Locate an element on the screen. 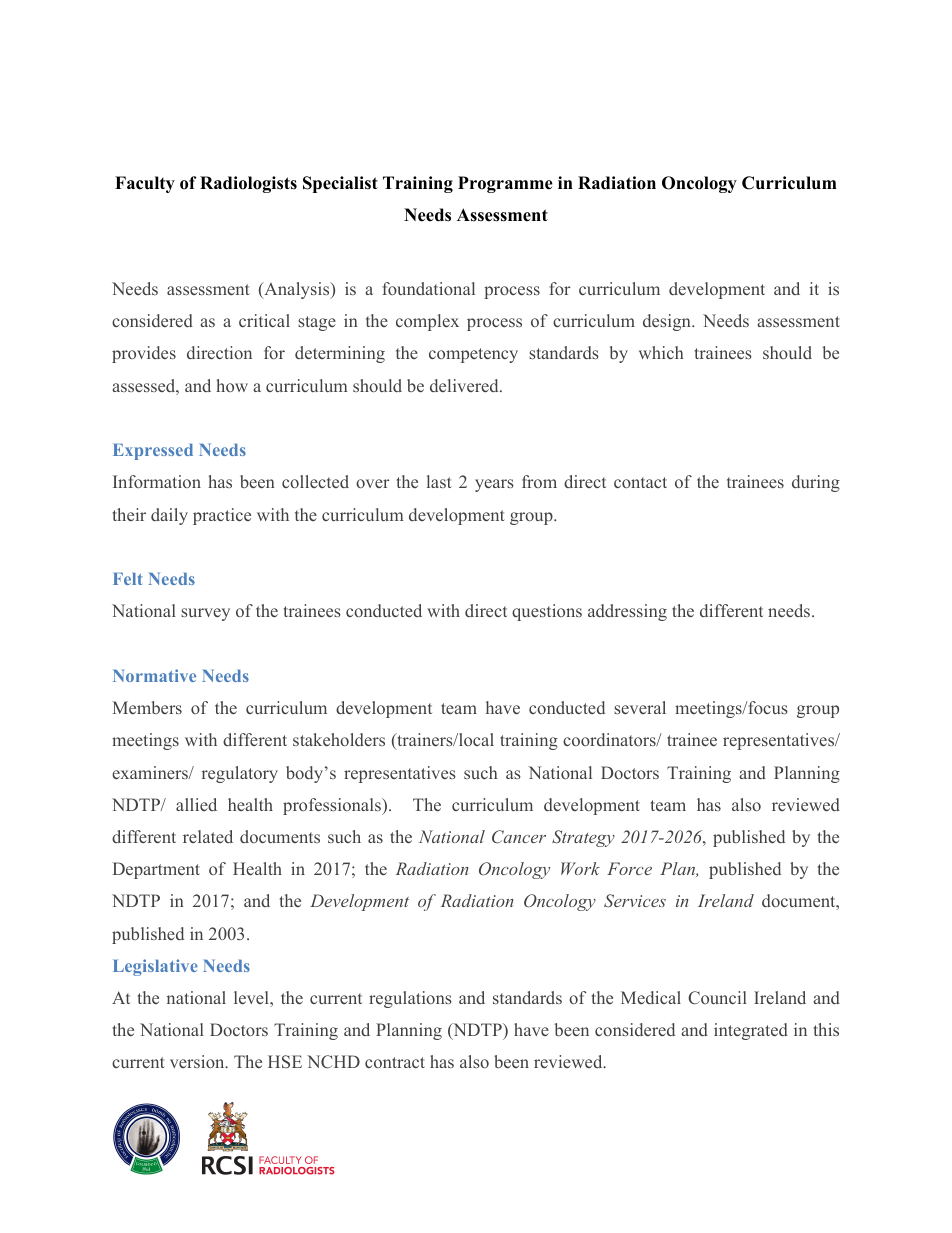  Programme is located at coordinates (505, 184).
